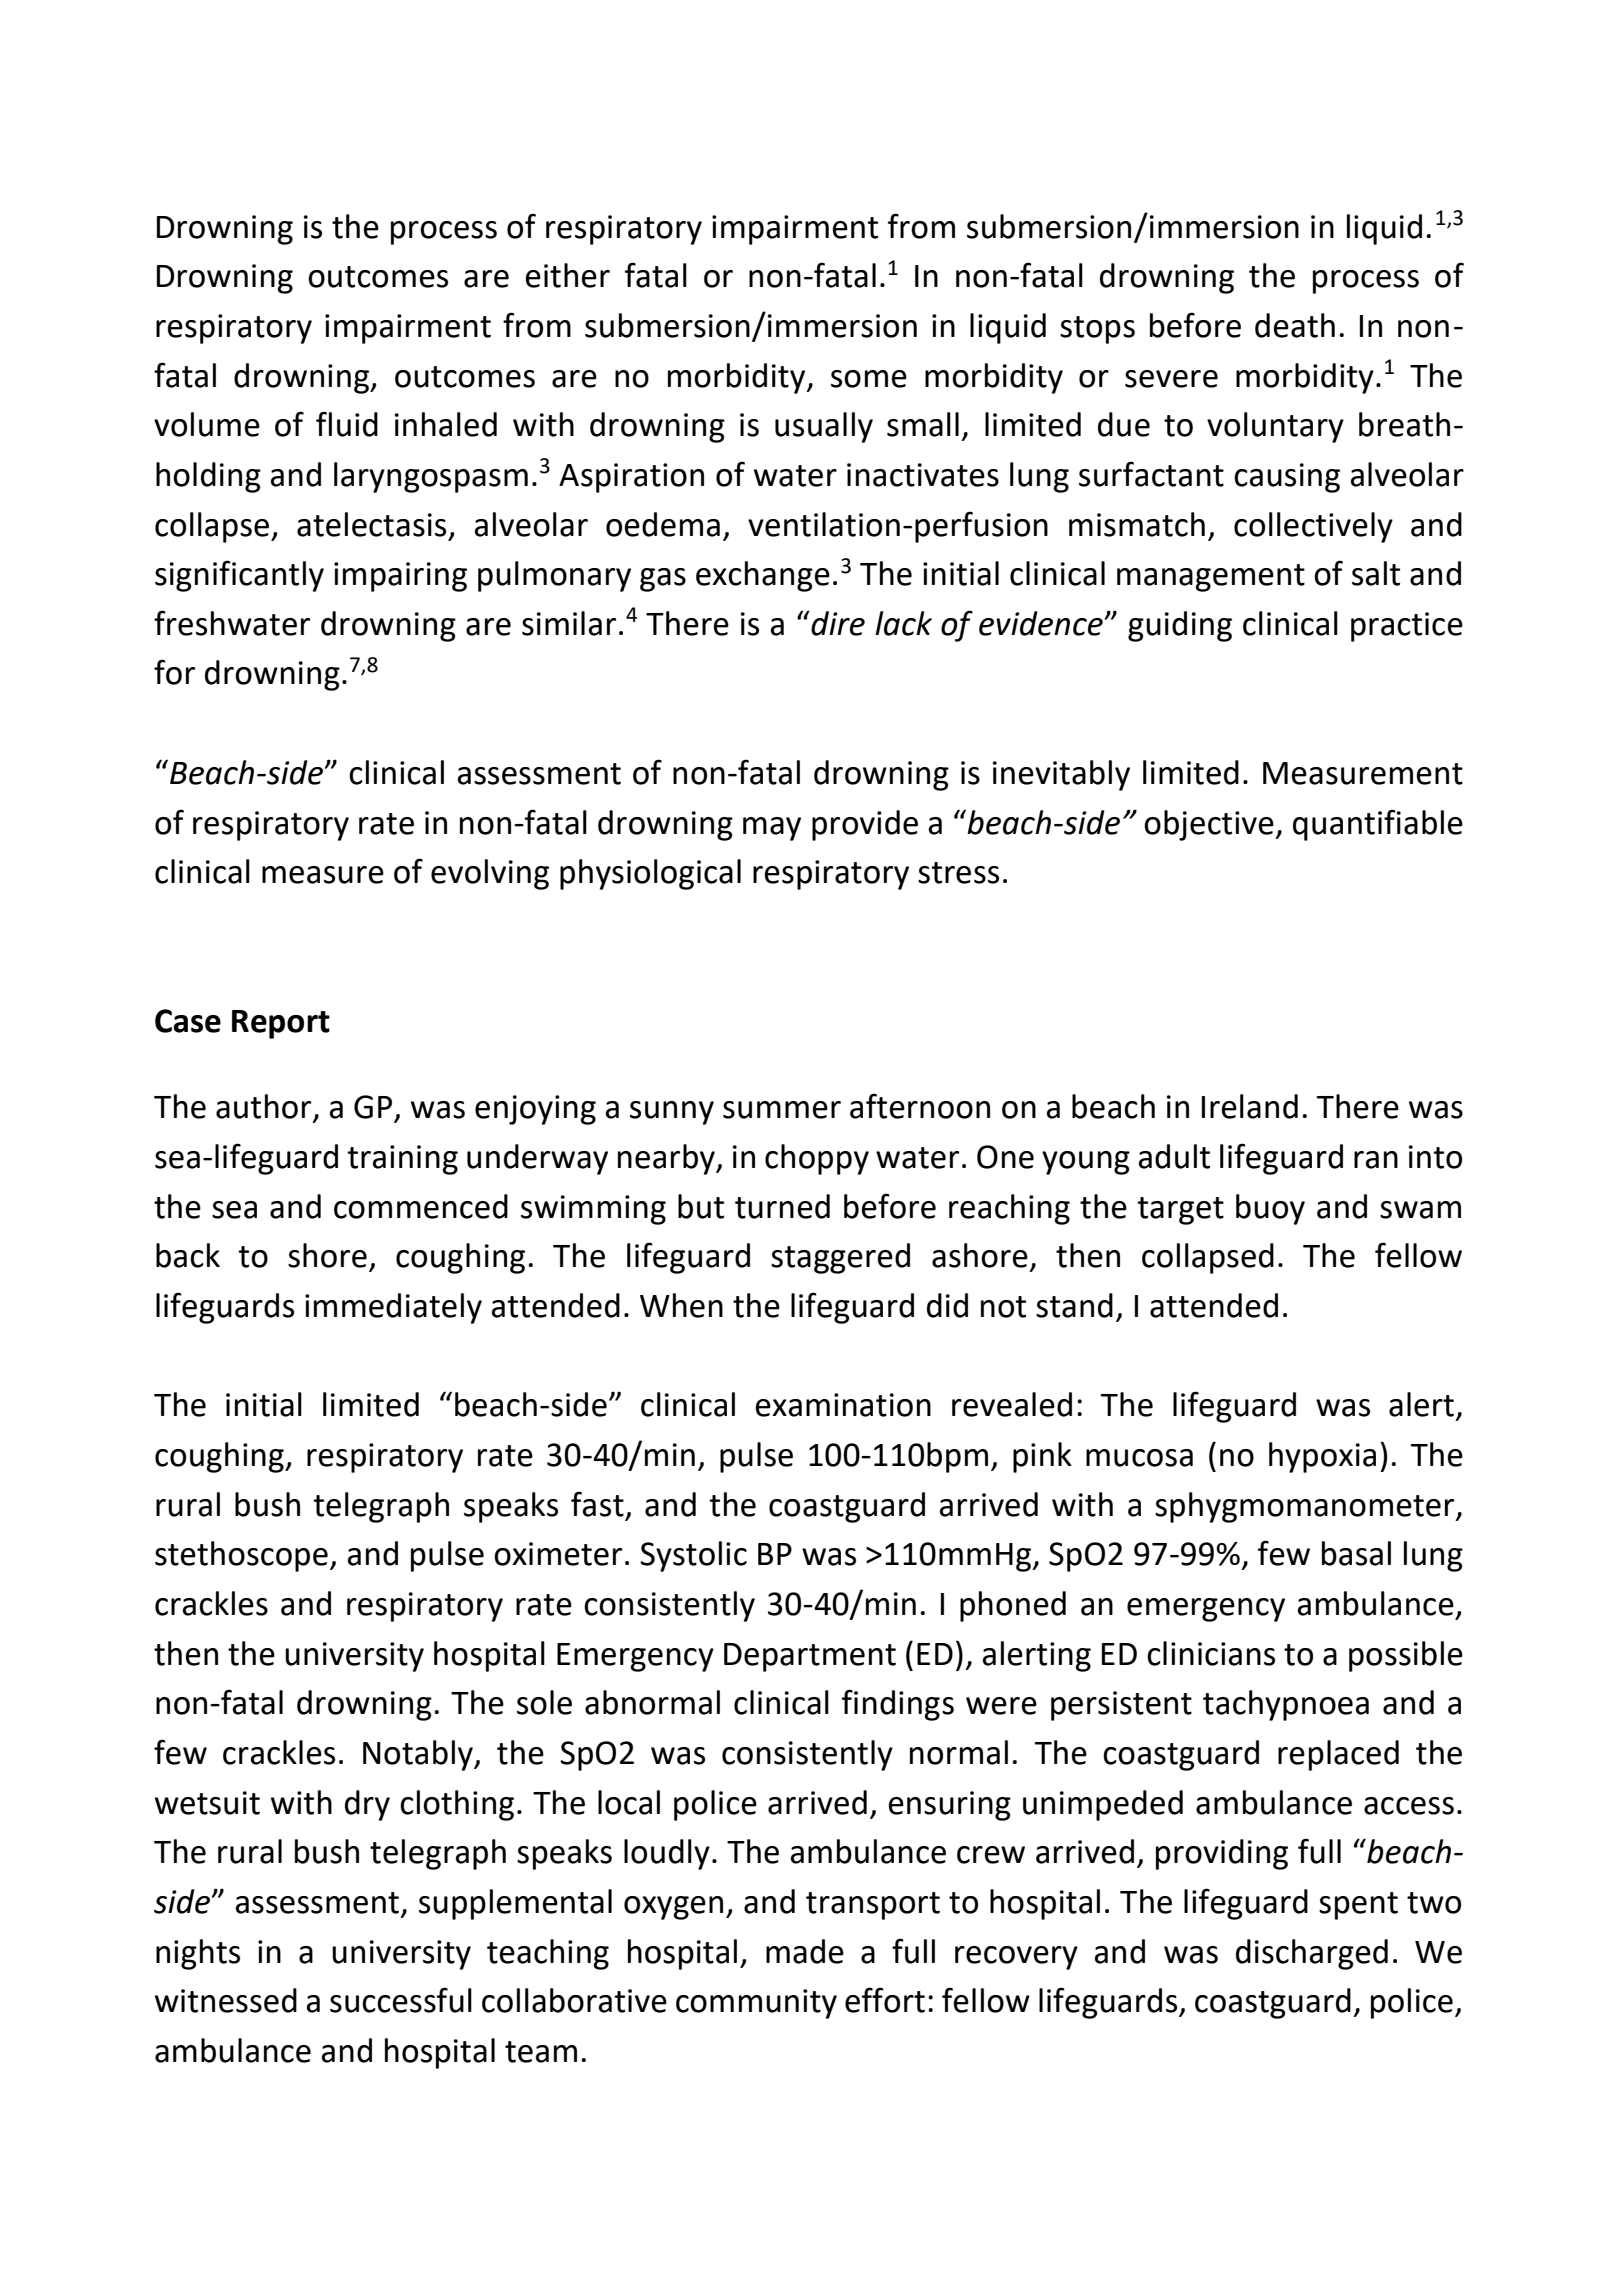 This screenshot has height=2291, width=1618. What do you see at coordinates (1270, 1209) in the screenshot?
I see `buoy` at bounding box center [1270, 1209].
